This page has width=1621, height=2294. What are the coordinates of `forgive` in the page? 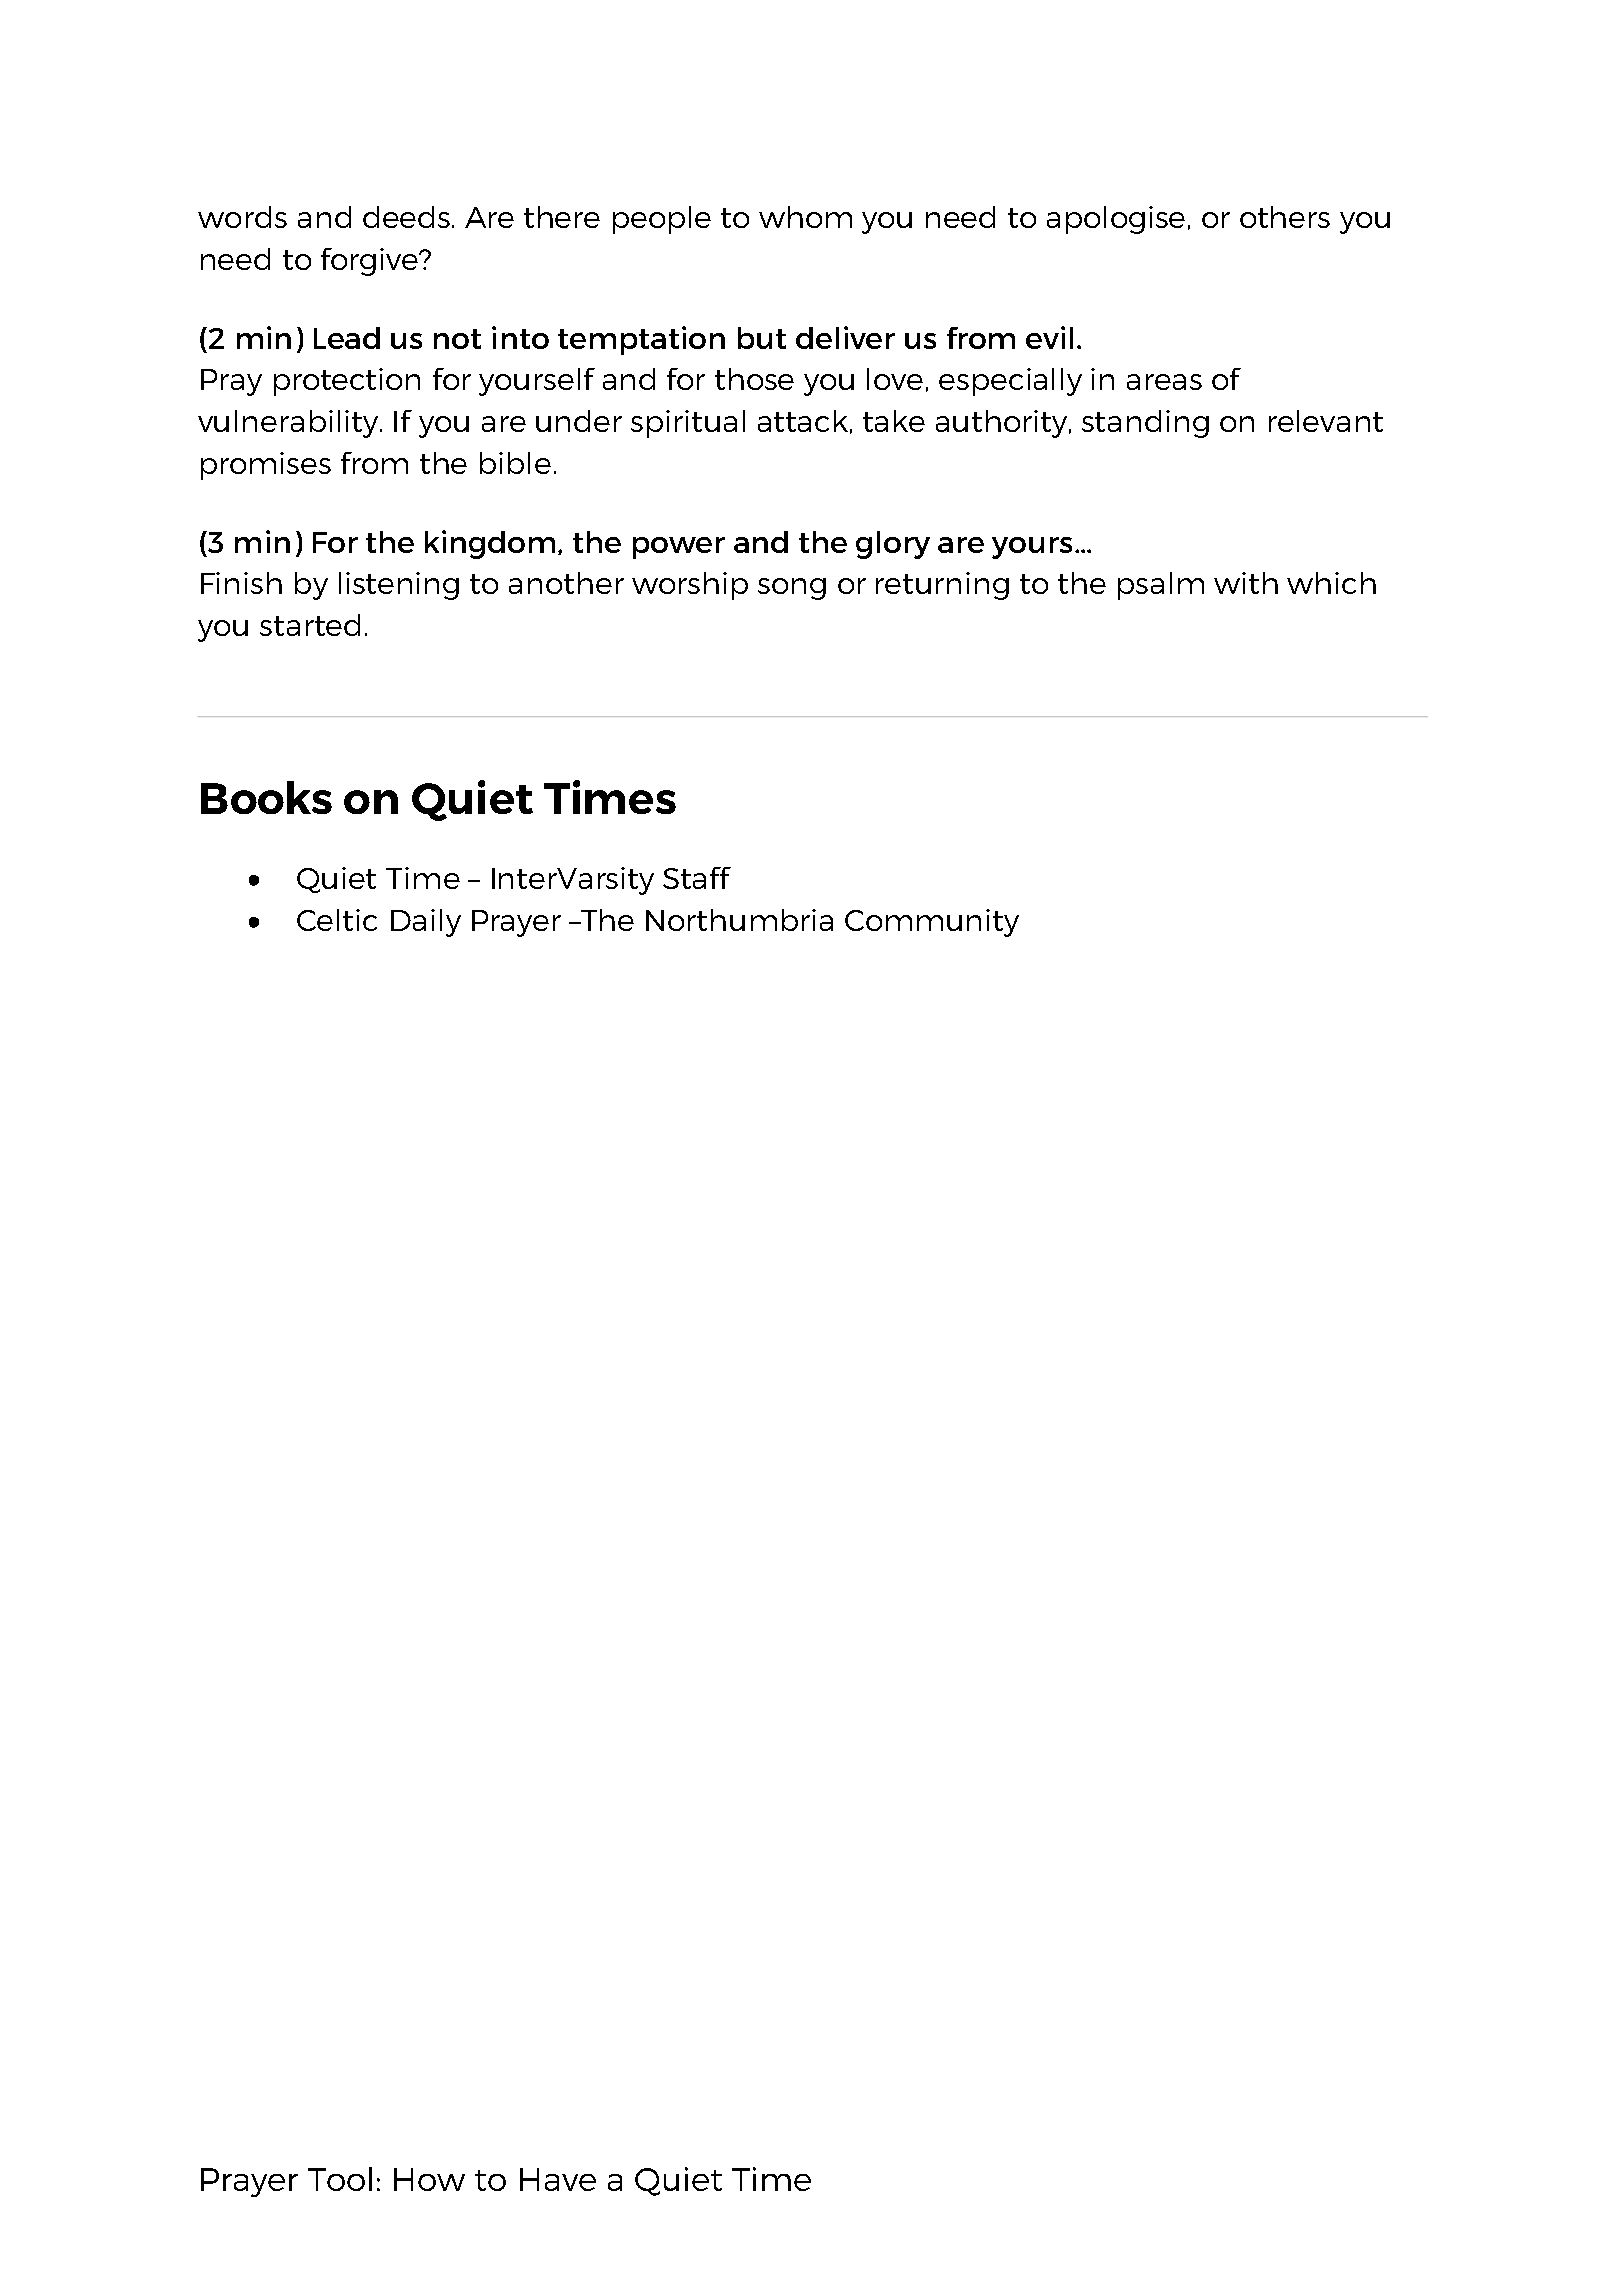 It's located at (371, 262).
